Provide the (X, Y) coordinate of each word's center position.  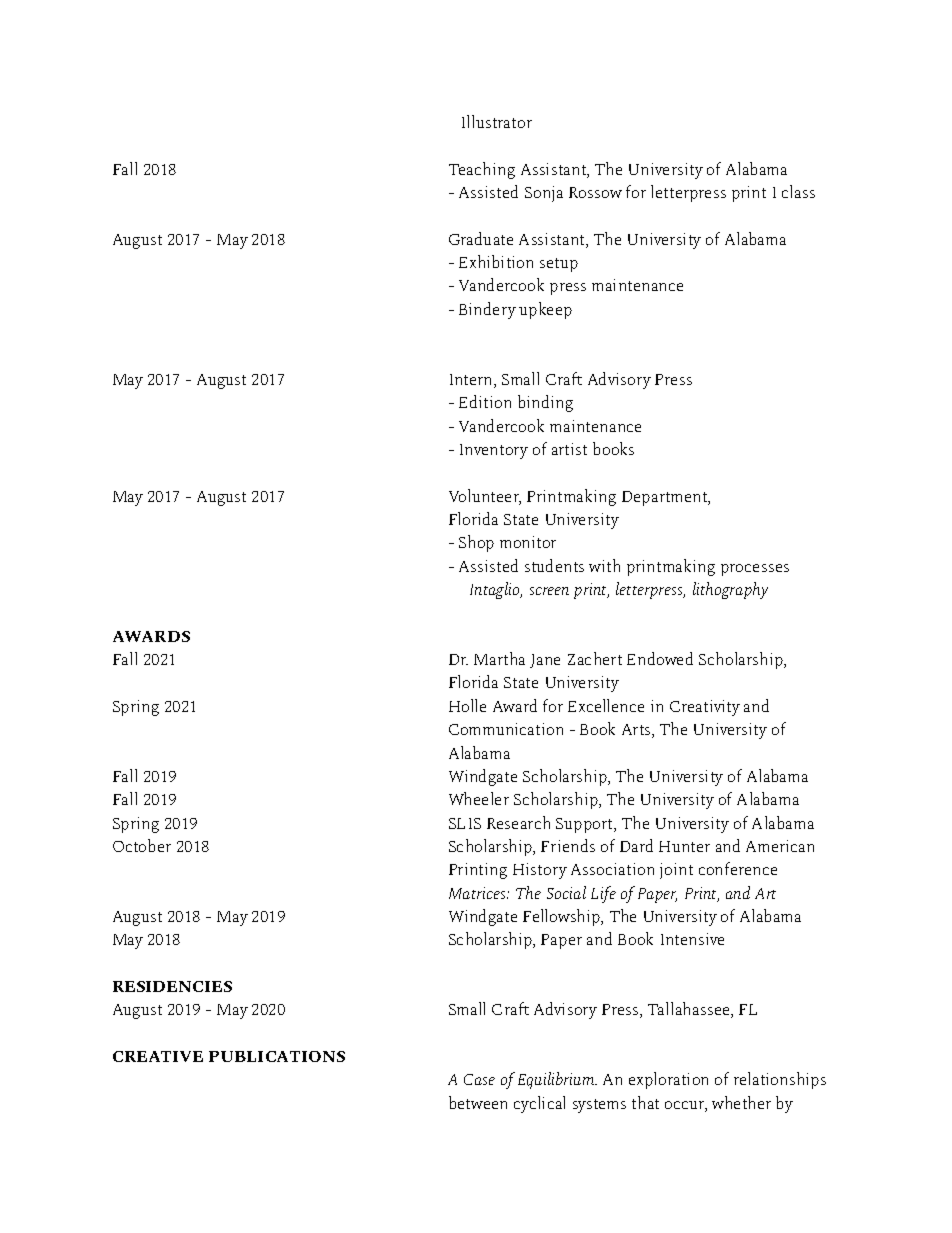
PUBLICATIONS (277, 1056)
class (798, 191)
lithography (730, 590)
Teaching (482, 170)
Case (479, 1079)
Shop (476, 543)
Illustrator (497, 121)
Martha (499, 658)
